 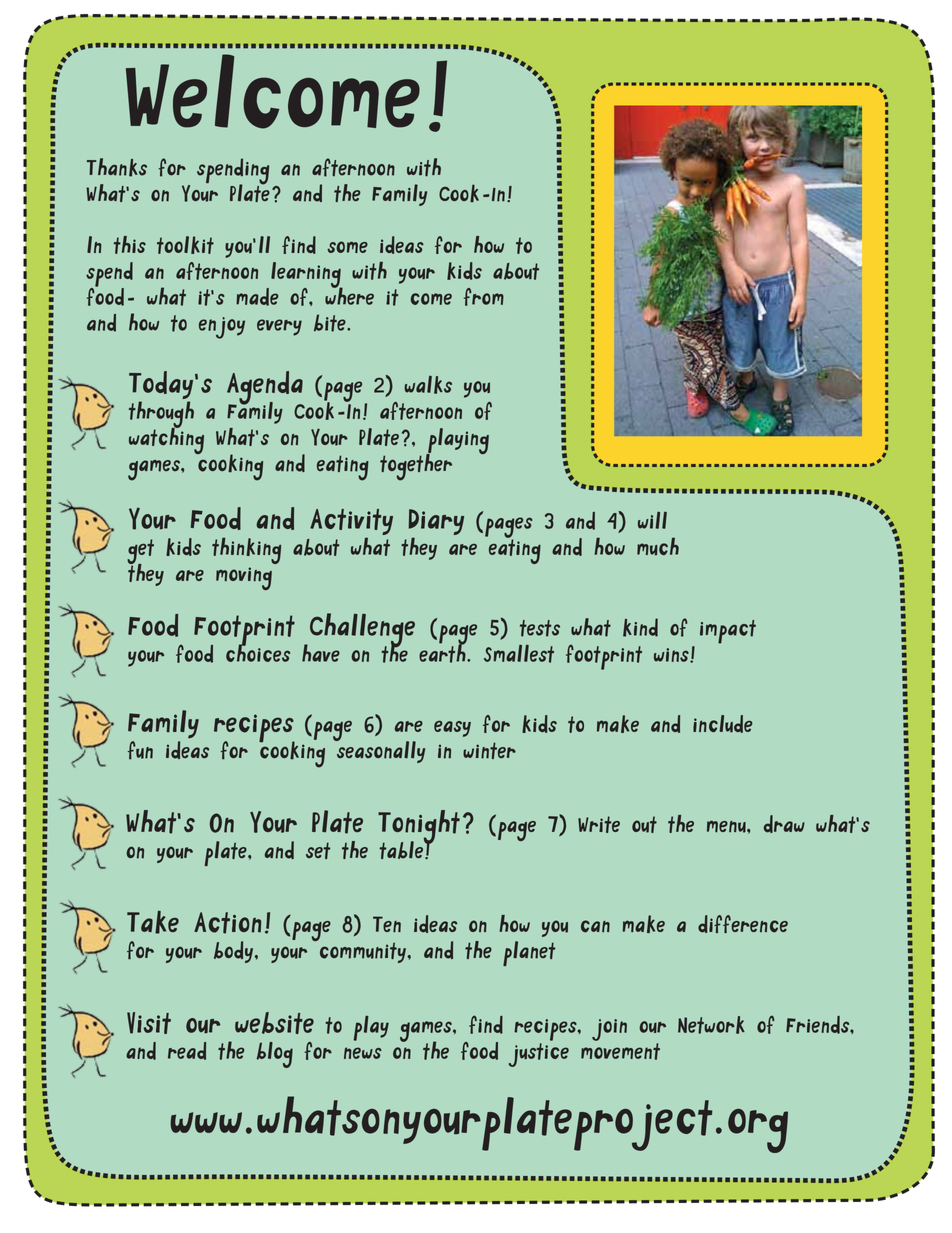 I want to click on draw, so click(x=784, y=824).
